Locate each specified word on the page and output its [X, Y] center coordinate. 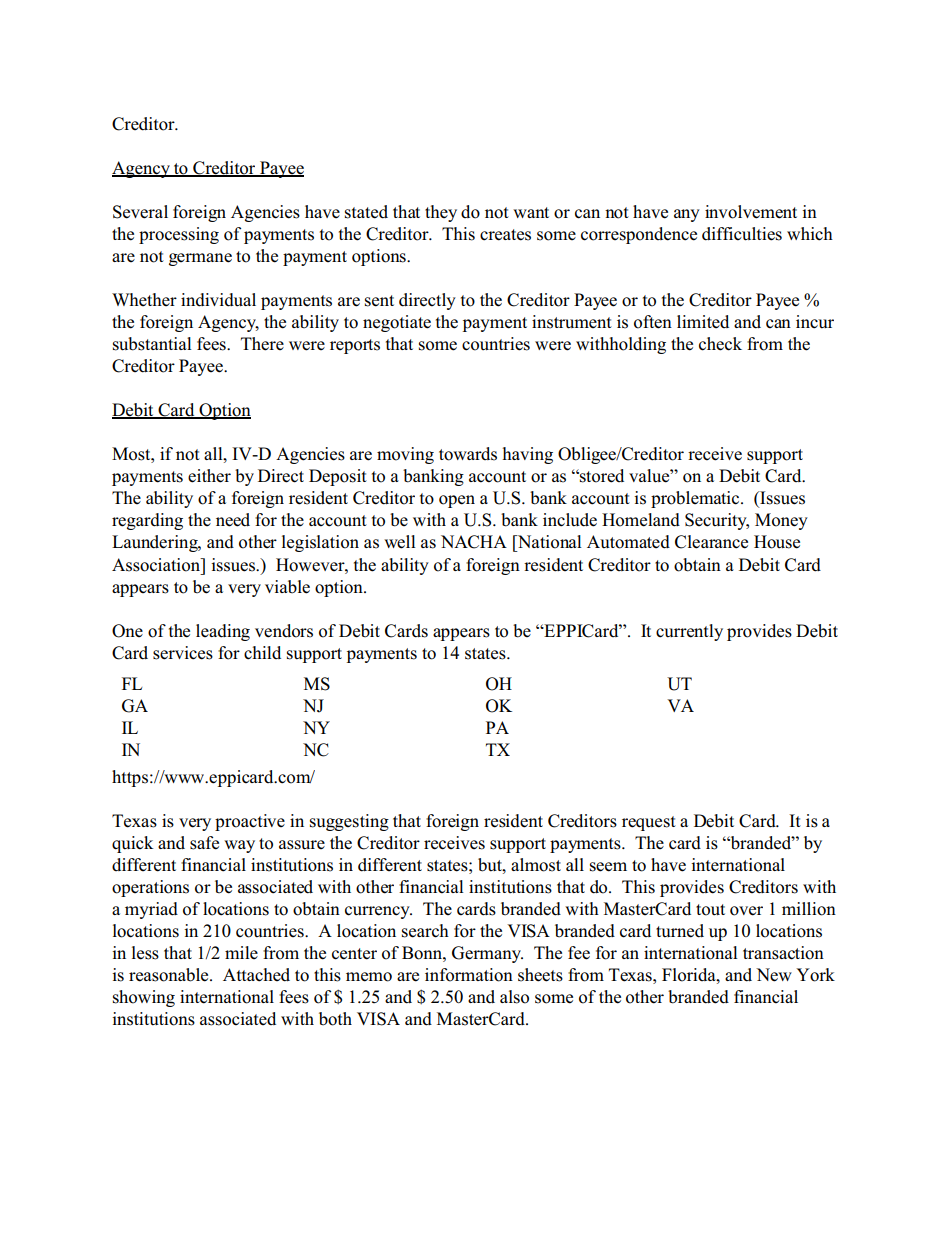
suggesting [349, 822]
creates [505, 235]
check [720, 344]
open [457, 501]
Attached [256, 975]
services [183, 653]
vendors [284, 631]
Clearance [711, 542]
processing [179, 235]
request [649, 823]
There [262, 344]
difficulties [742, 234]
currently [689, 632]
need [233, 520]
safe [204, 843]
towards [468, 454]
